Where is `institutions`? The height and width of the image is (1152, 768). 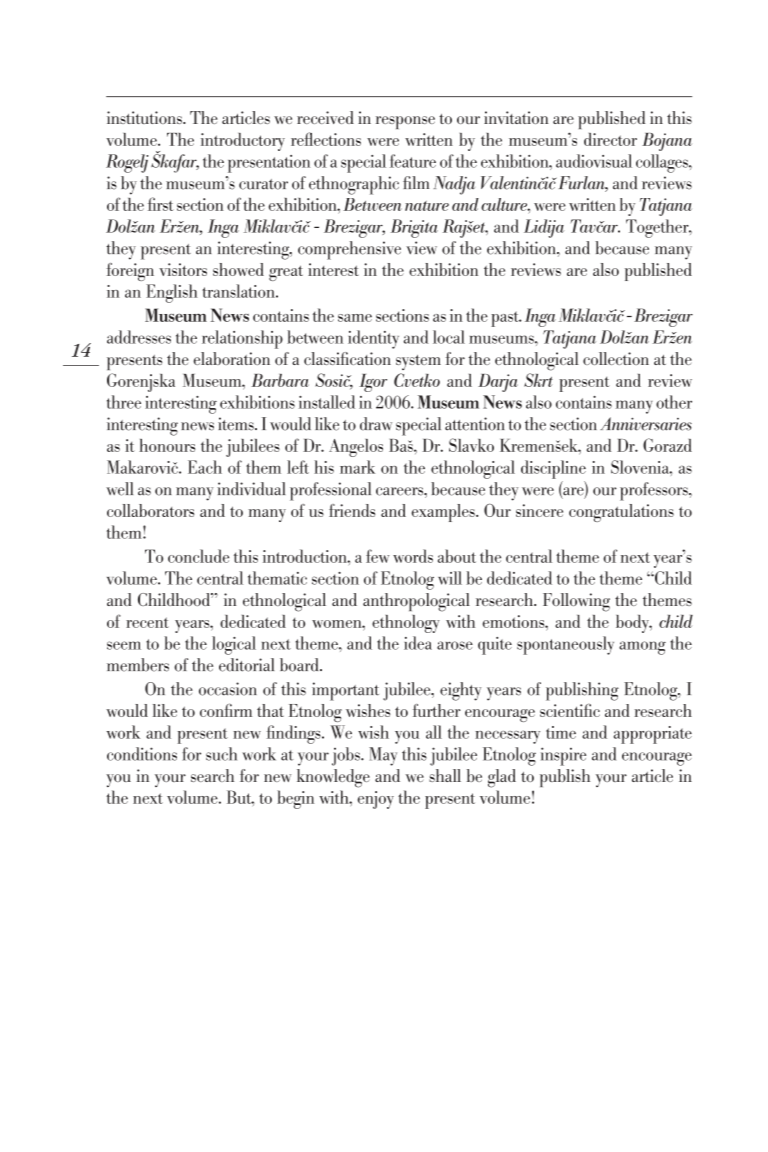
institutions is located at coordinates (145, 117).
